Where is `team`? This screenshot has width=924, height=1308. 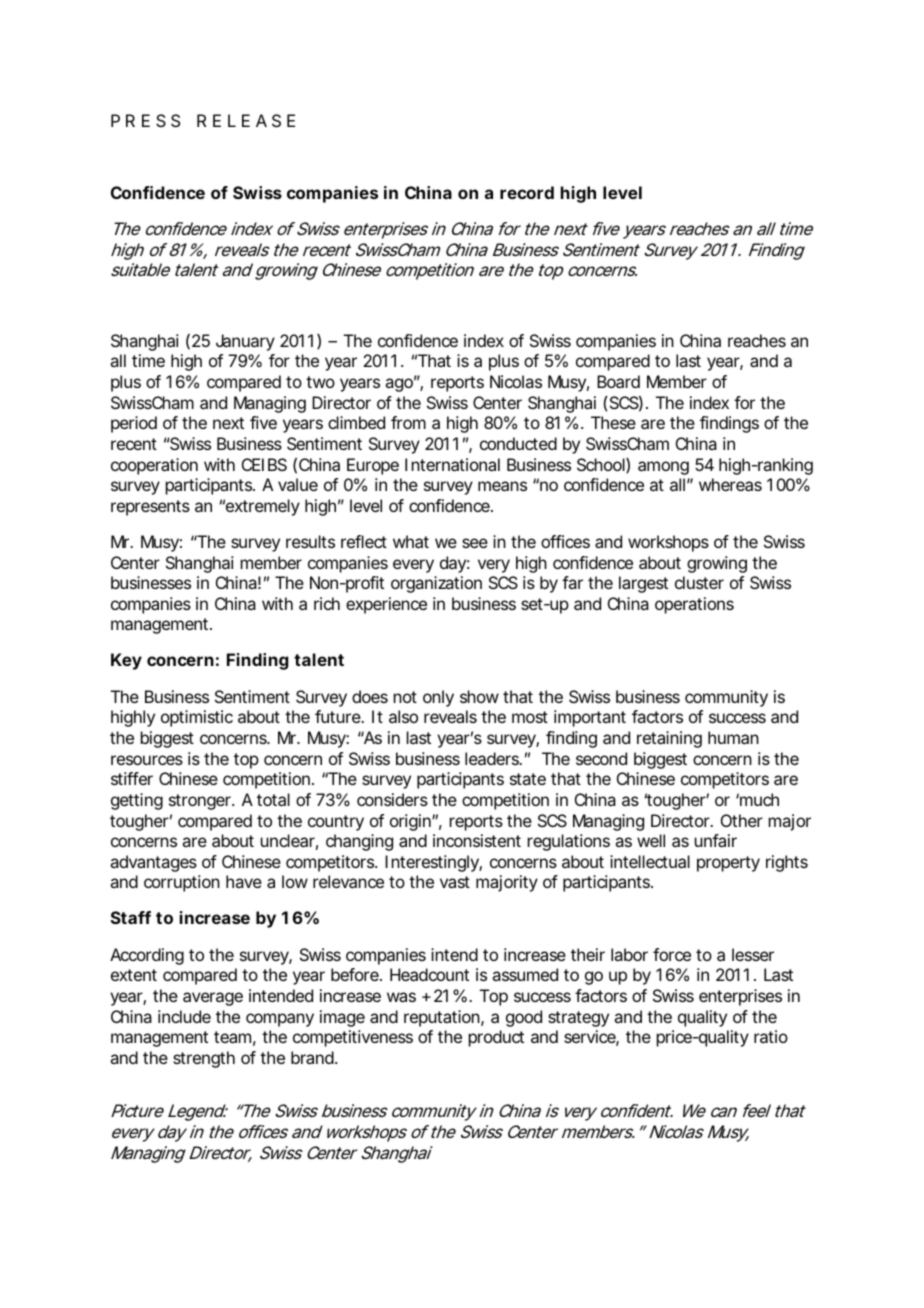
team is located at coordinates (232, 1037).
